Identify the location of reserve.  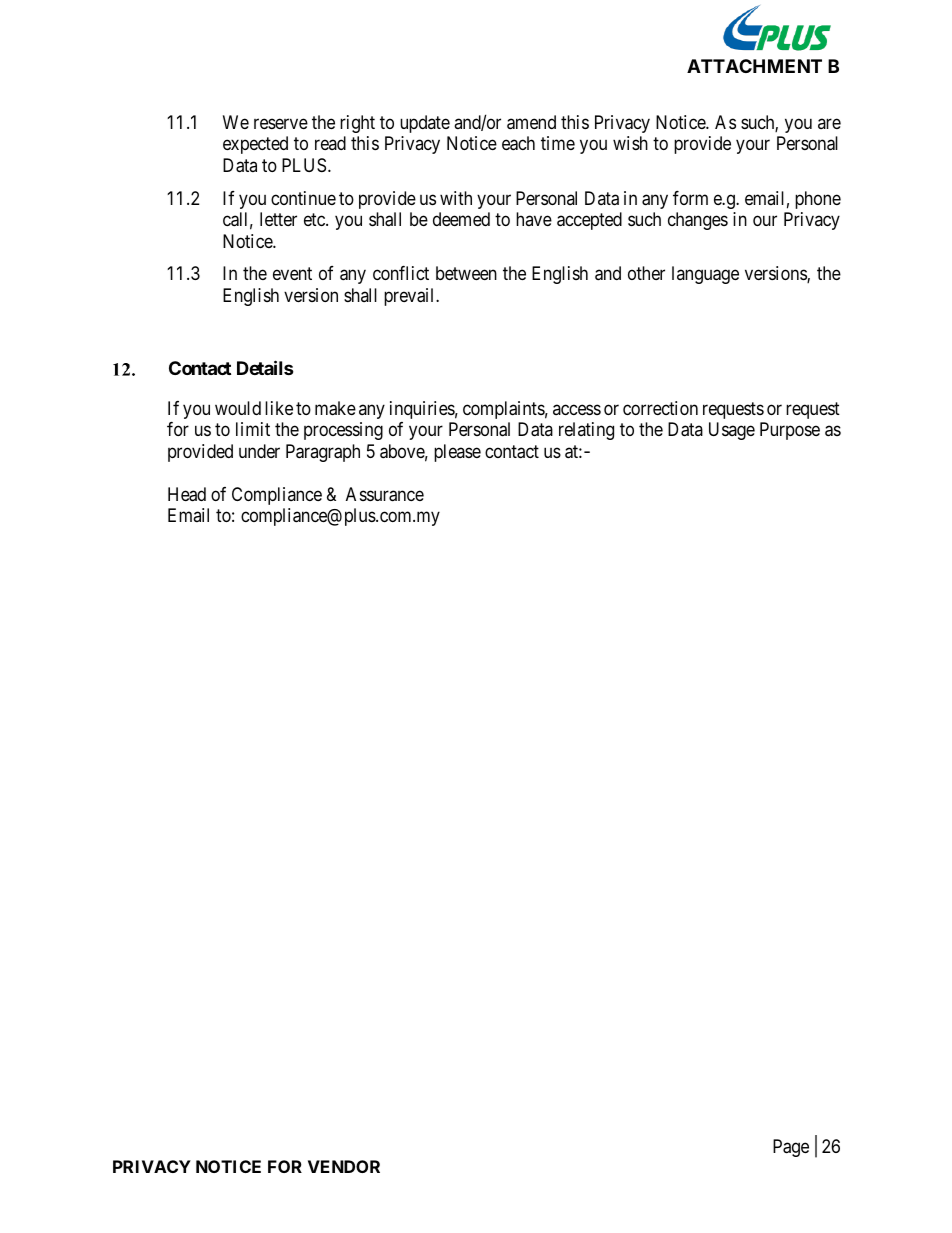
(281, 123).
